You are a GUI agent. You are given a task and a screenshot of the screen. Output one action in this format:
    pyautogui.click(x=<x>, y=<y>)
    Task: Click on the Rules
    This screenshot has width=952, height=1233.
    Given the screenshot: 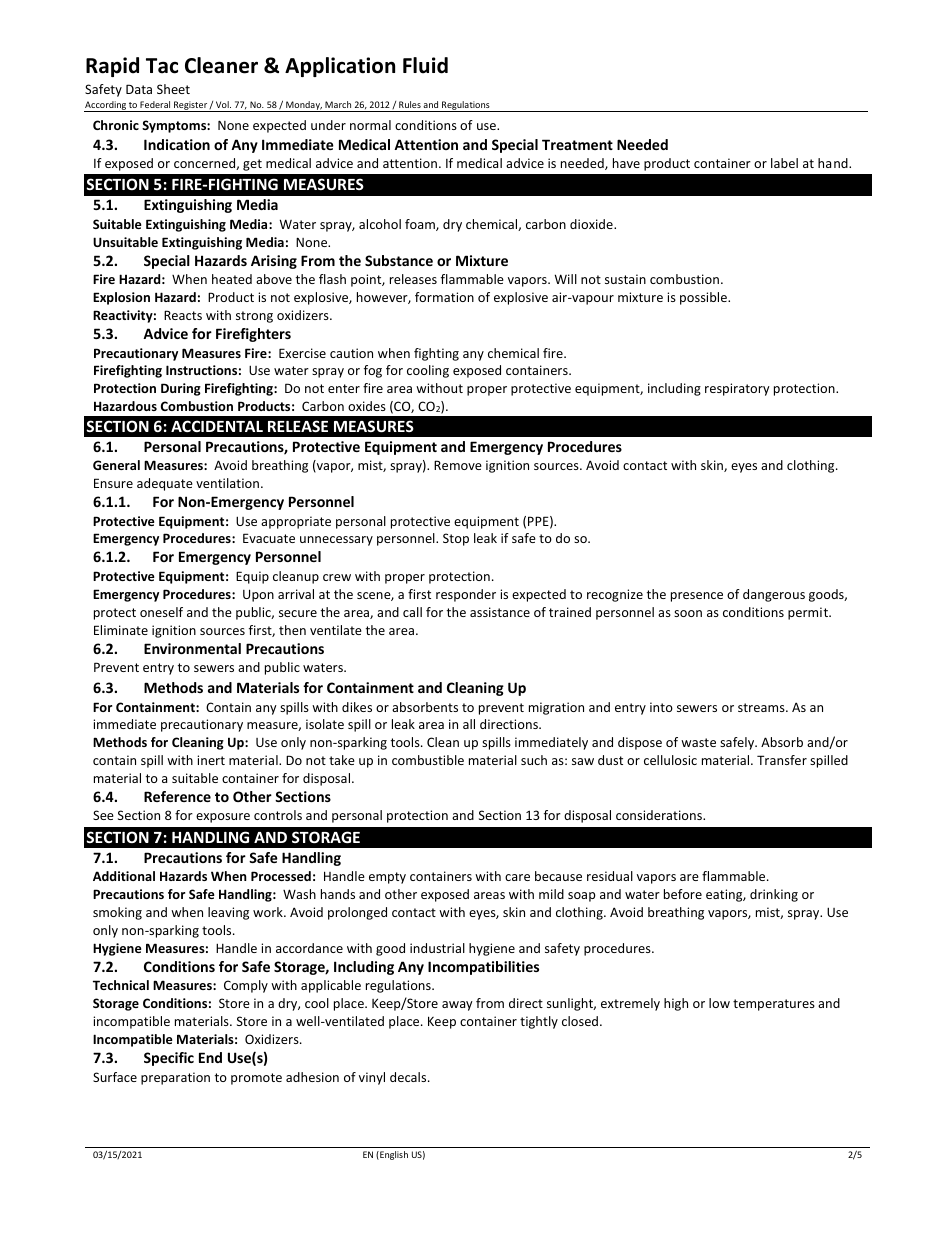 What is the action you would take?
    pyautogui.click(x=410, y=104)
